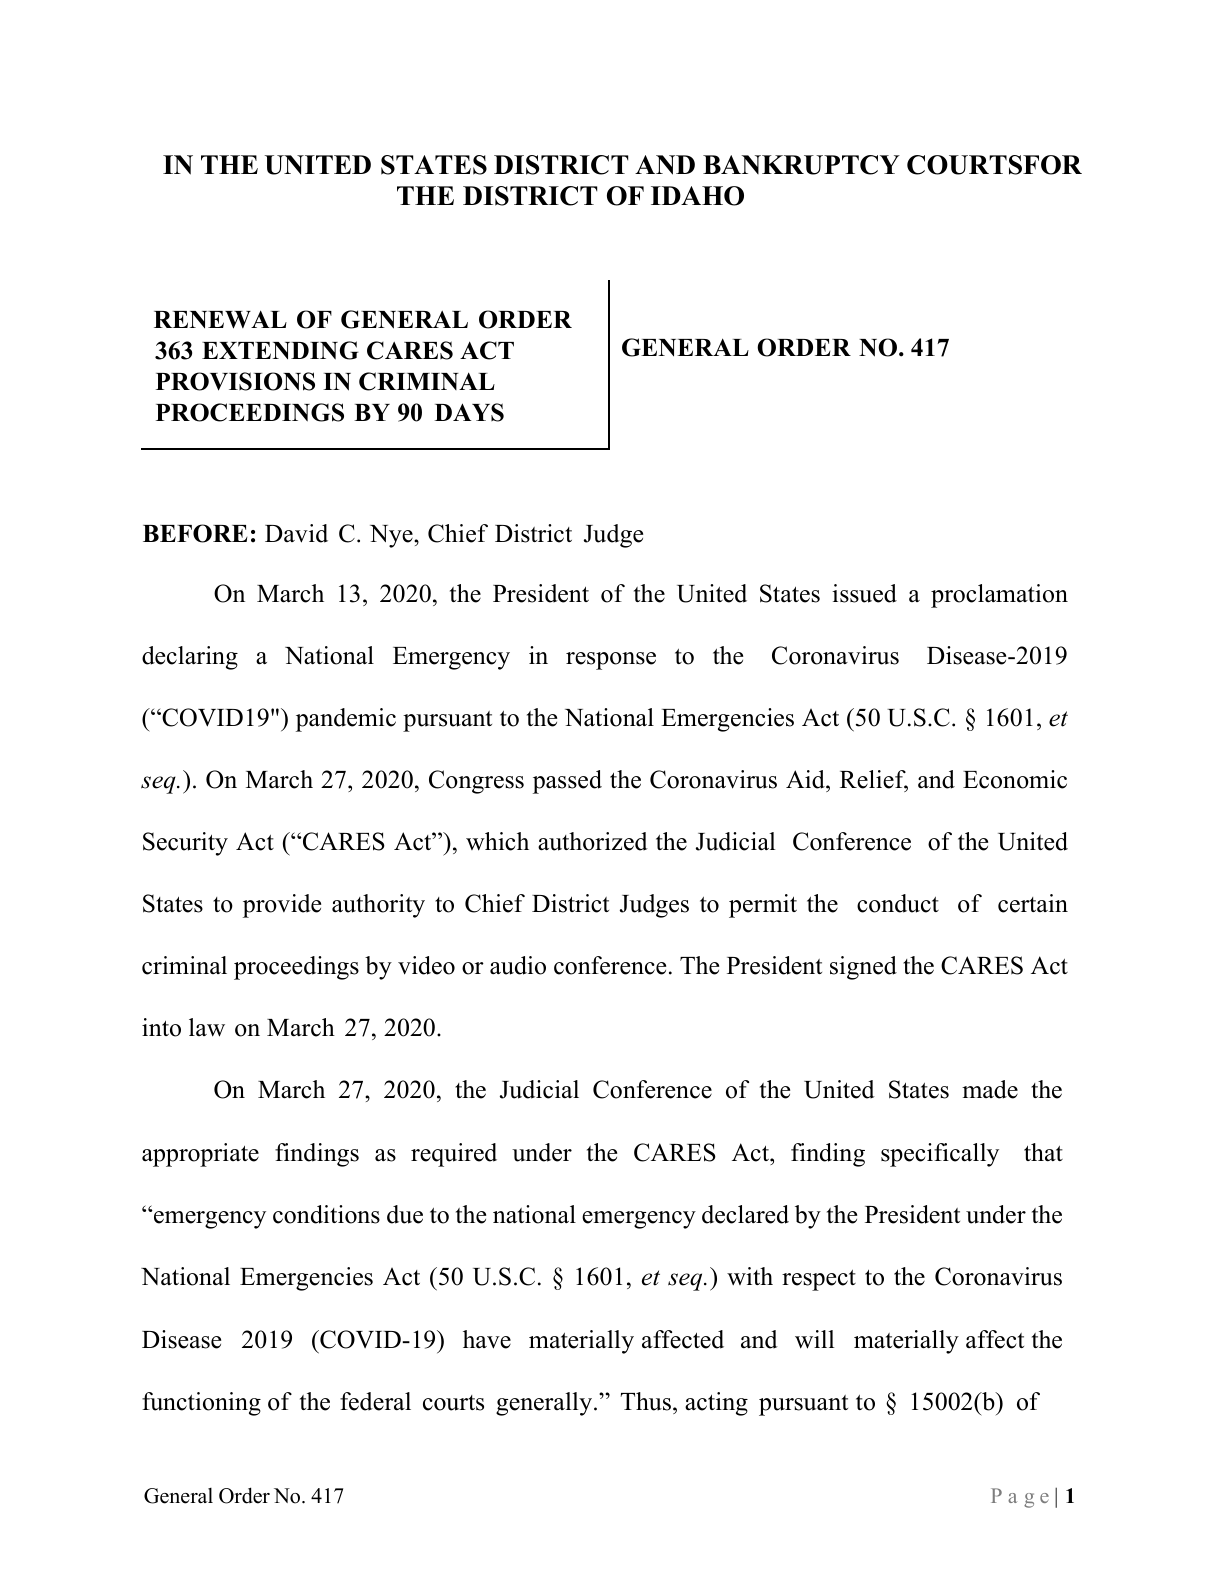 This image has width=1222, height=1581. What do you see at coordinates (801, 165) in the image?
I see `BANKRUPTCY` at bounding box center [801, 165].
